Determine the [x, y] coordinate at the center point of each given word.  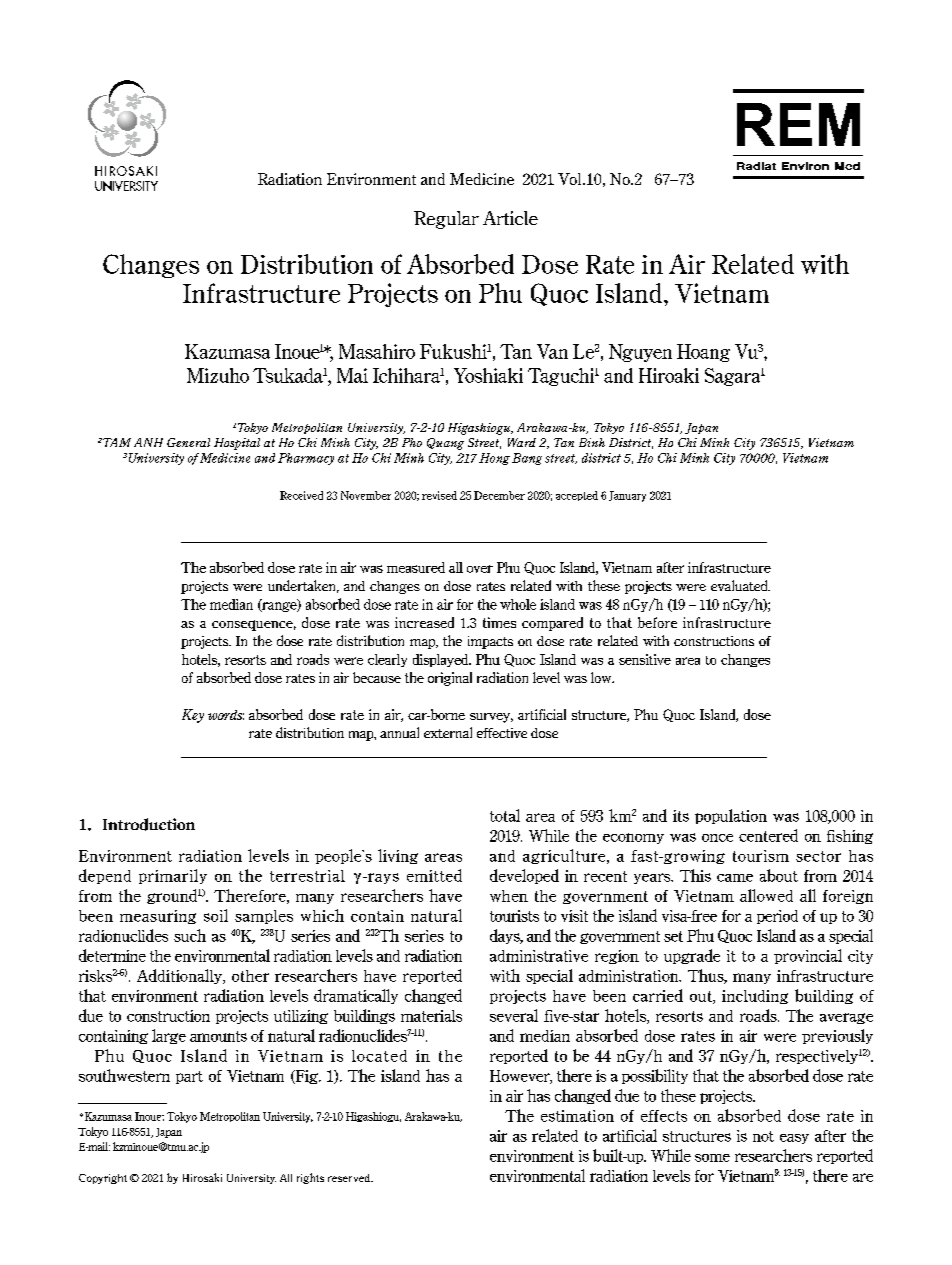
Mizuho [218, 375]
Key [193, 716]
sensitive [645, 659]
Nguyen [640, 353]
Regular [446, 220]
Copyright [103, 1179]
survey [491, 718]
